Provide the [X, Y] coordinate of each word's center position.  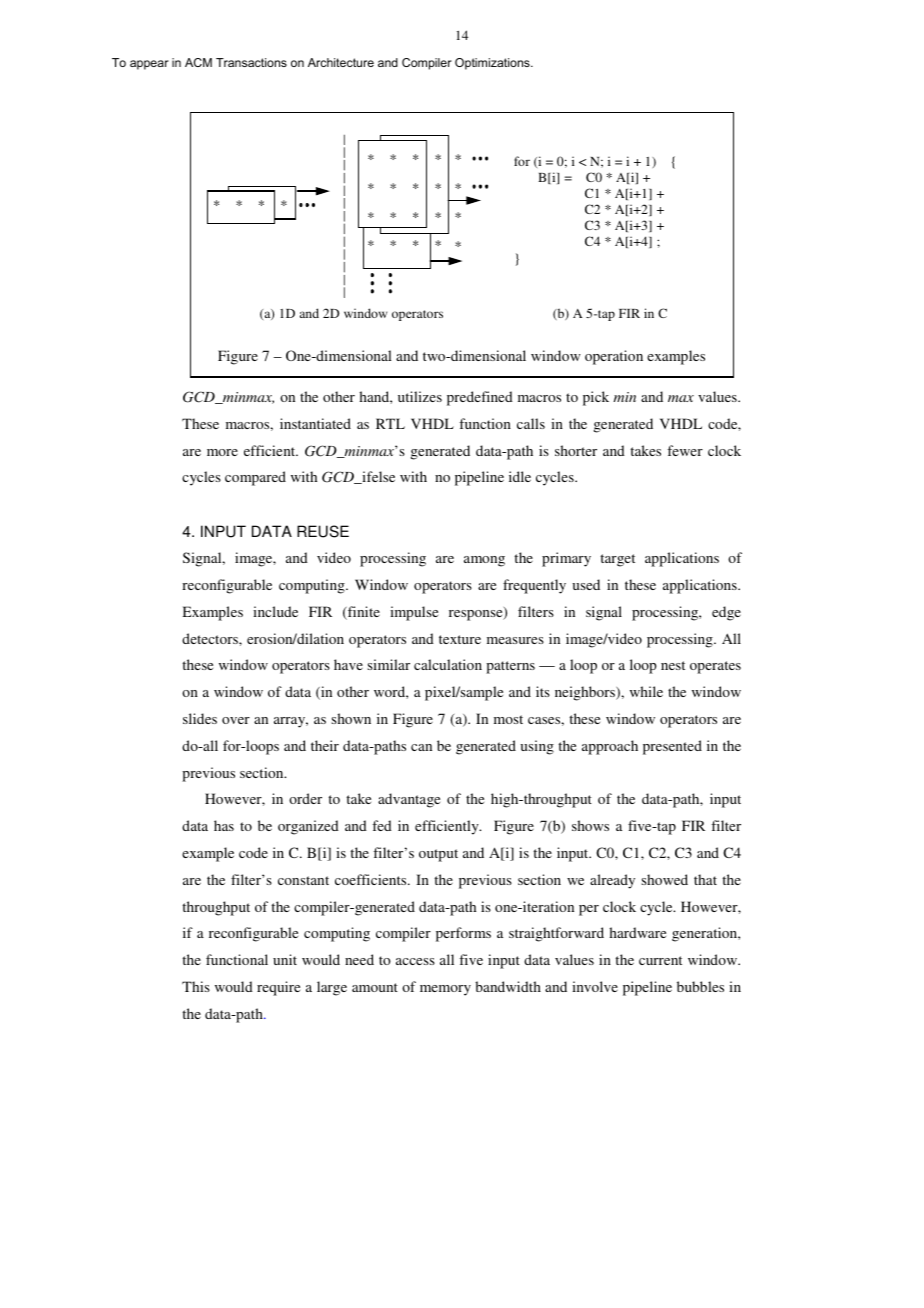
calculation [448, 664]
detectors [211, 638]
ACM [198, 62]
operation [614, 357]
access [415, 961]
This [196, 986]
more [222, 452]
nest [673, 665]
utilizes [420, 396]
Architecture [341, 62]
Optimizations [493, 64]
